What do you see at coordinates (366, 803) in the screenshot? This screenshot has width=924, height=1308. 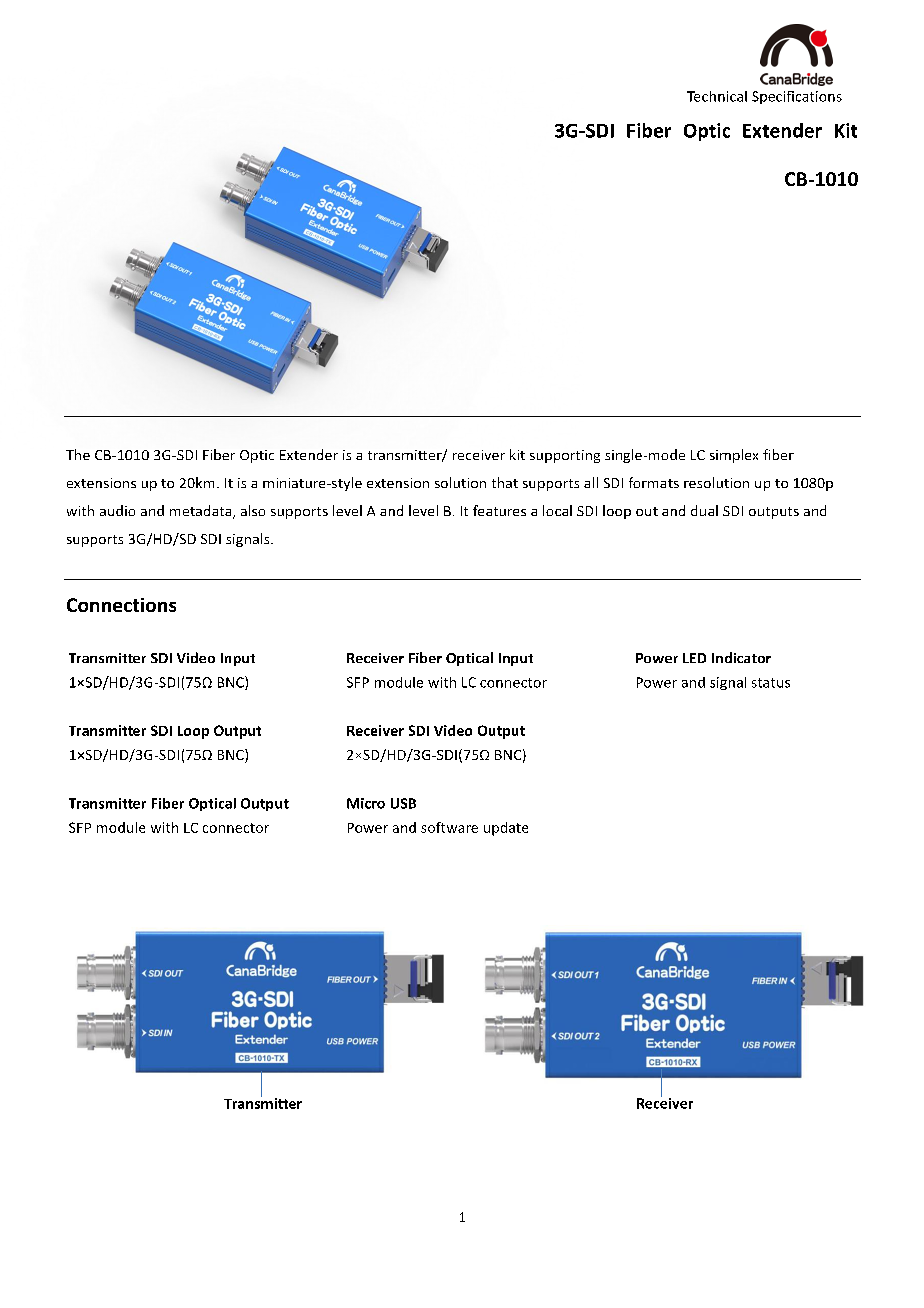 I see `Micro` at bounding box center [366, 803].
